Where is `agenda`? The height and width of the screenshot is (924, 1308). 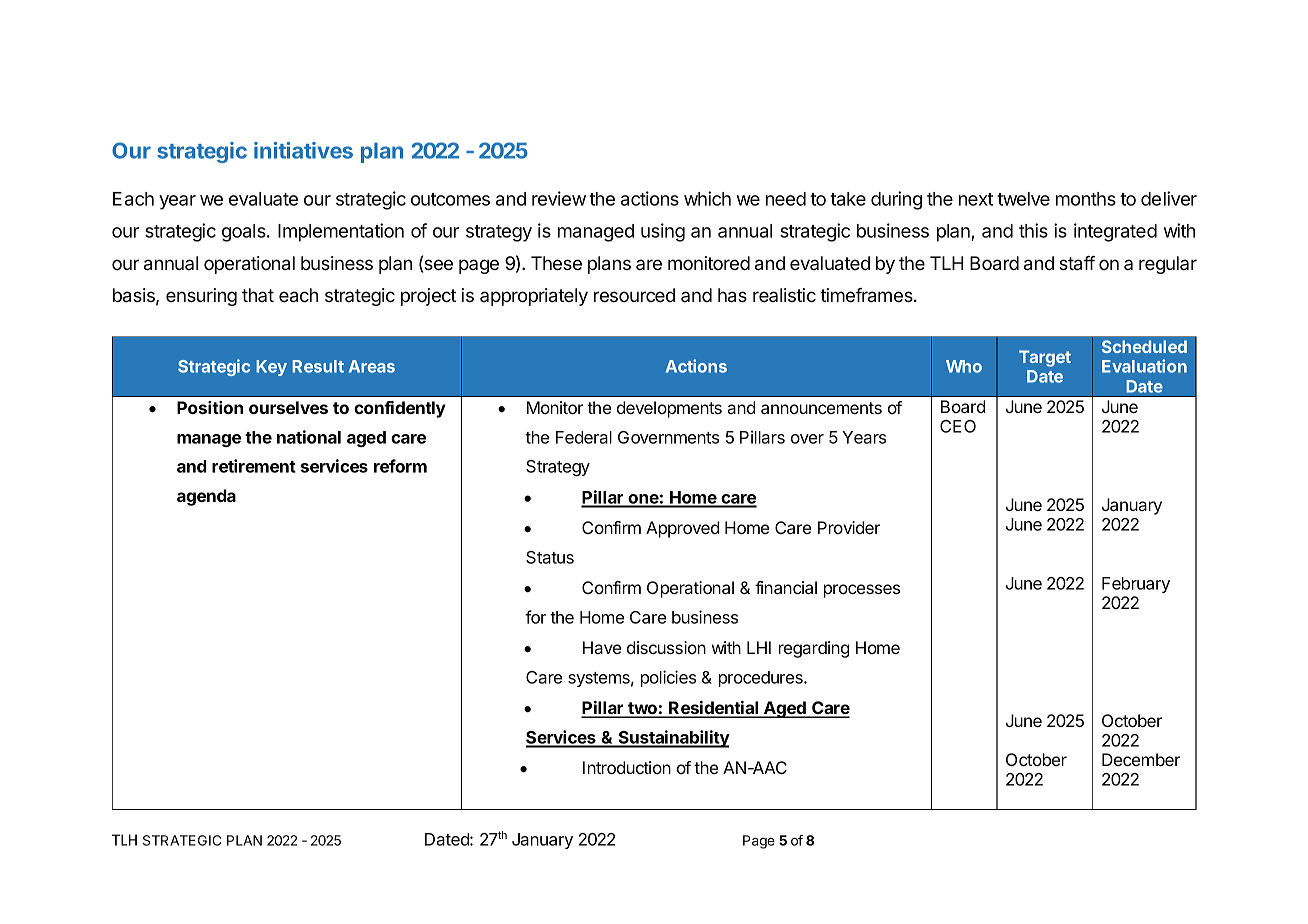
agenda is located at coordinates (206, 497).
